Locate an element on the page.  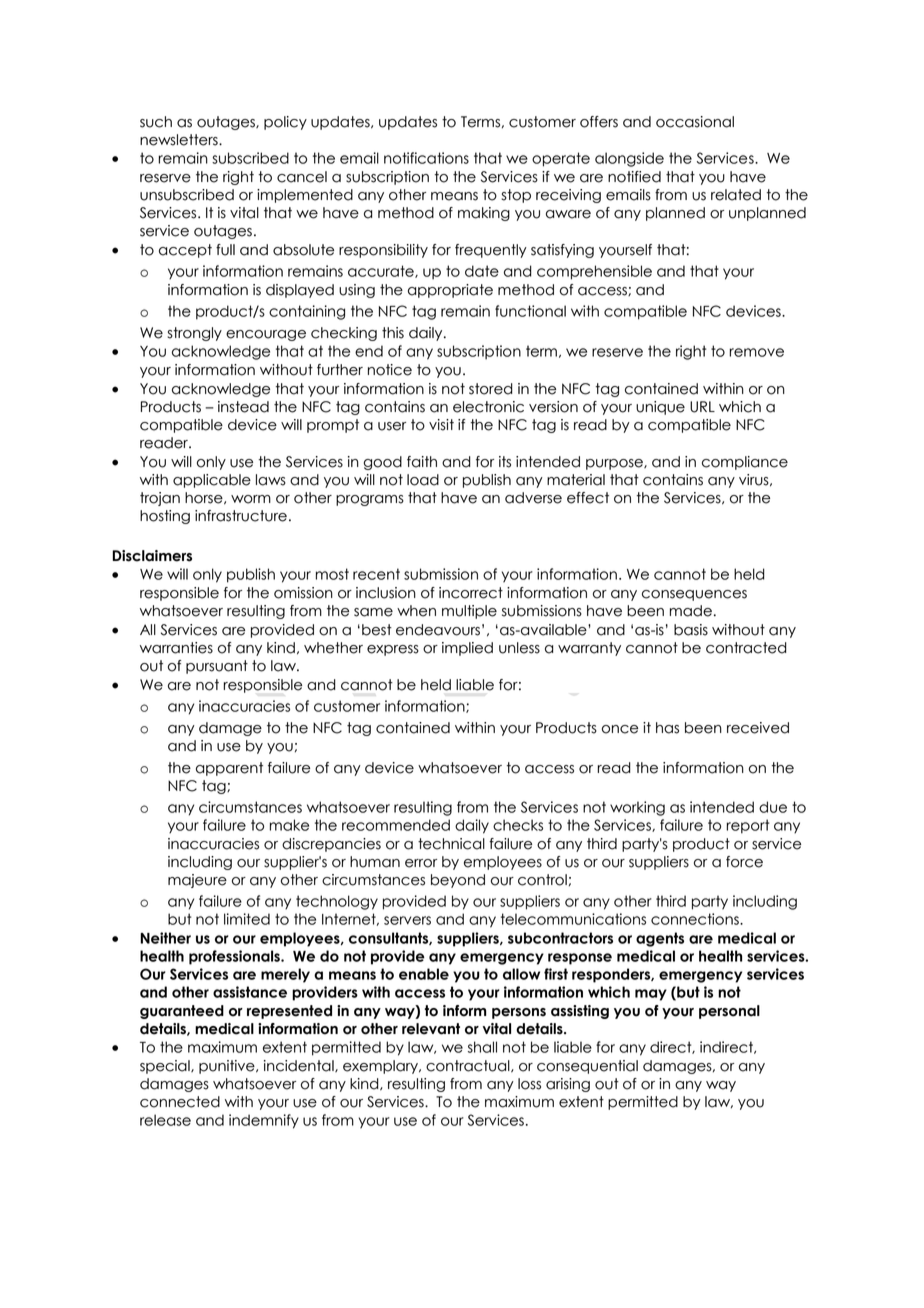
notifications is located at coordinates (426, 158).
